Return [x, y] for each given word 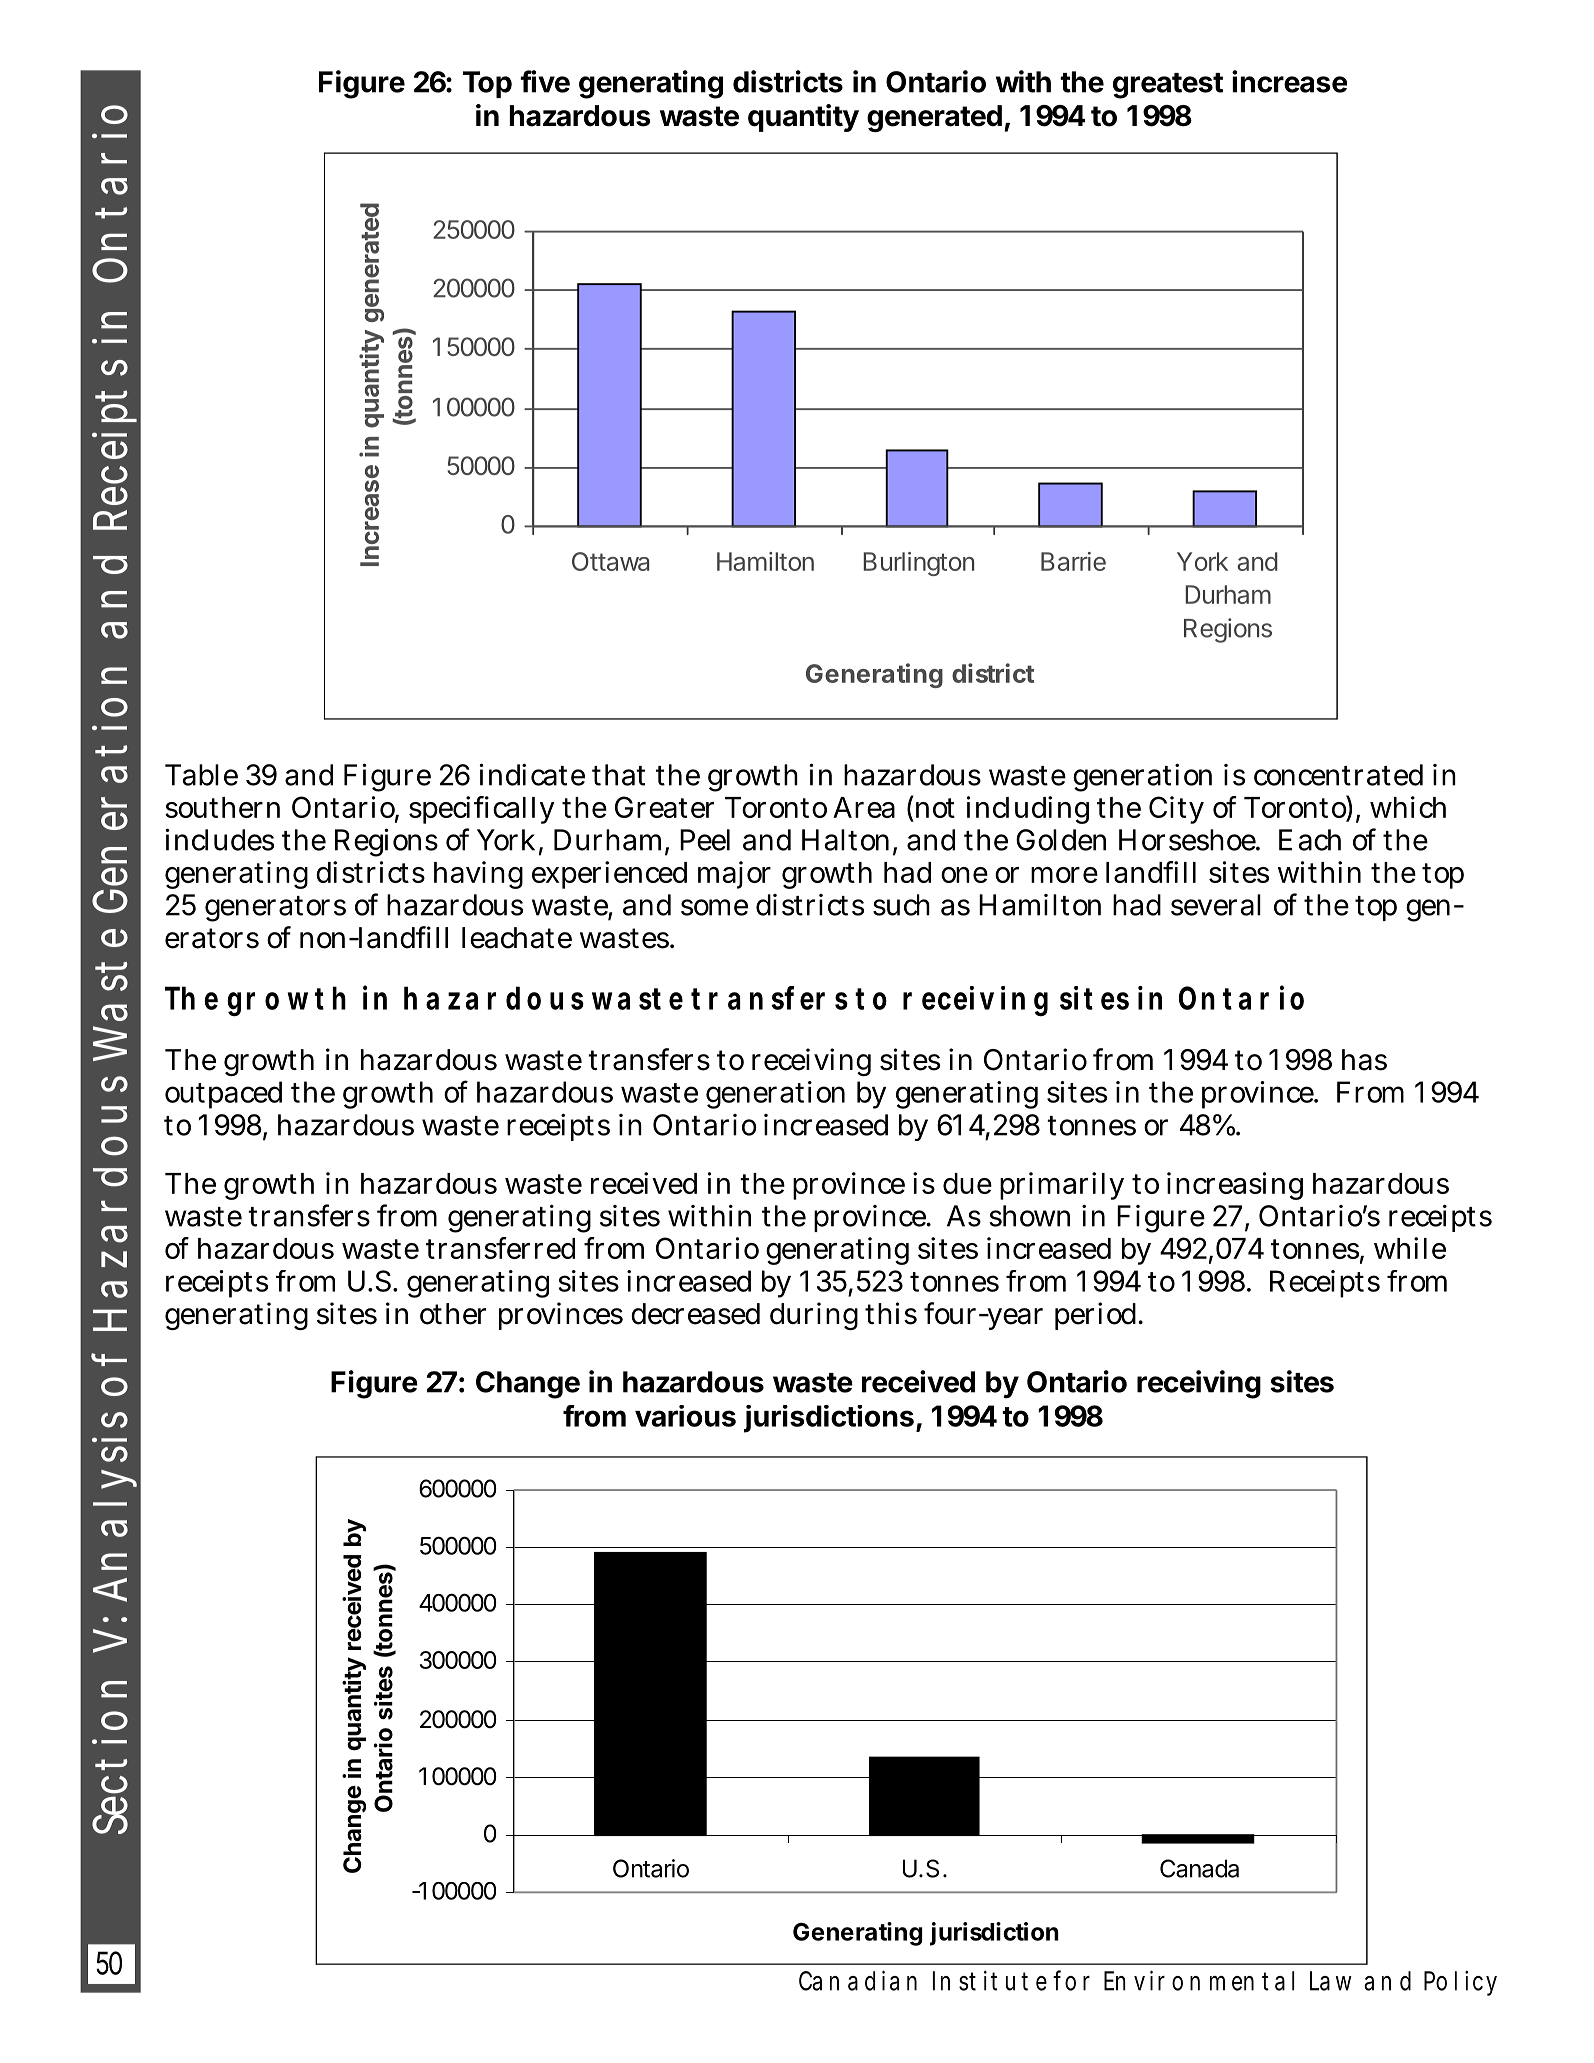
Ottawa [610, 561]
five [545, 81]
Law [1331, 1981]
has [1364, 1060]
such [901, 905]
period [1097, 1316]
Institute [990, 1981]
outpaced [223, 1095]
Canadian [858, 1980]
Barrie [1073, 561]
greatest [1168, 86]
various [685, 1416]
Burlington [918, 564]
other [453, 1314]
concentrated [1338, 775]
